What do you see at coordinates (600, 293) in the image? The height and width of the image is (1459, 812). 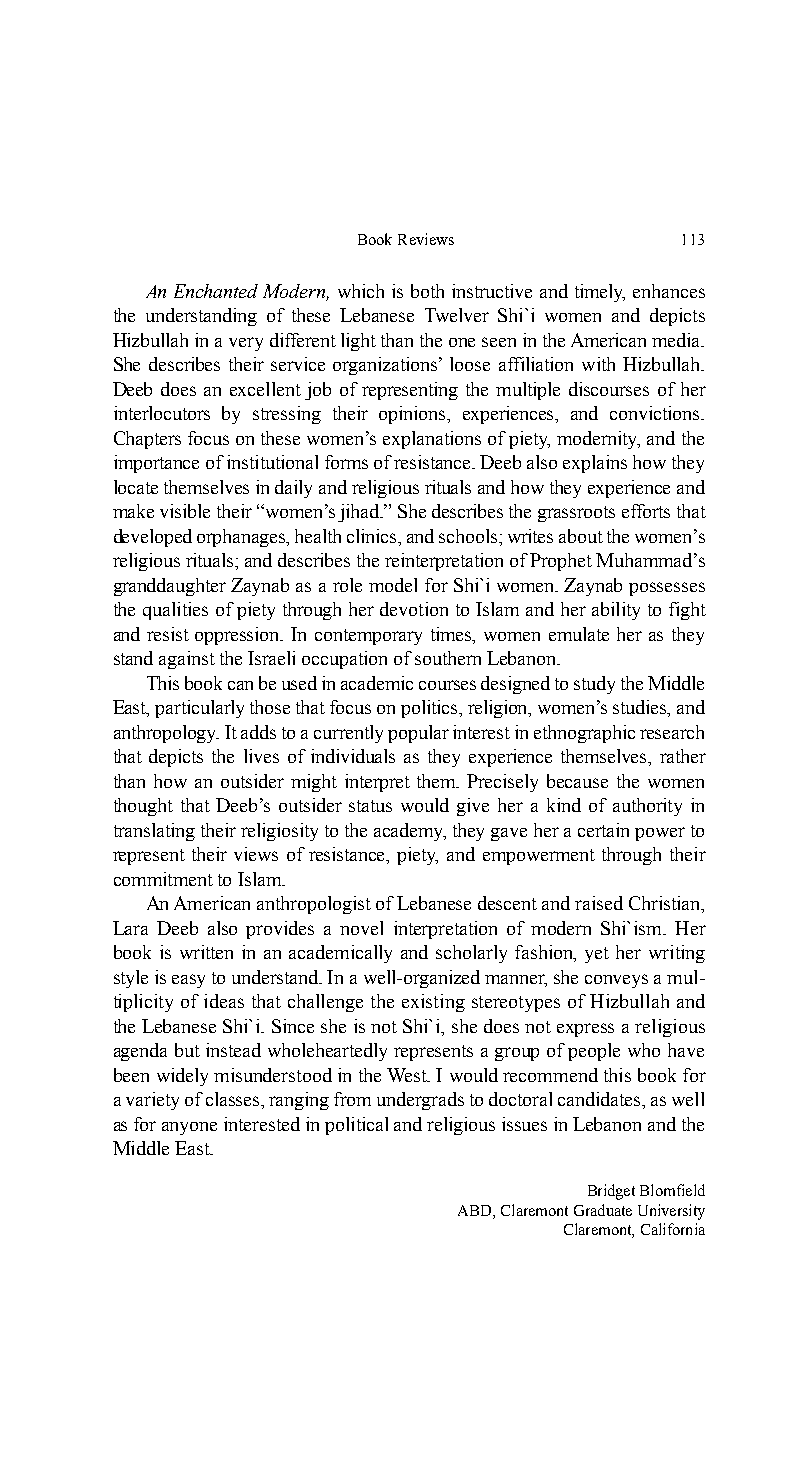 I see `timely` at bounding box center [600, 293].
